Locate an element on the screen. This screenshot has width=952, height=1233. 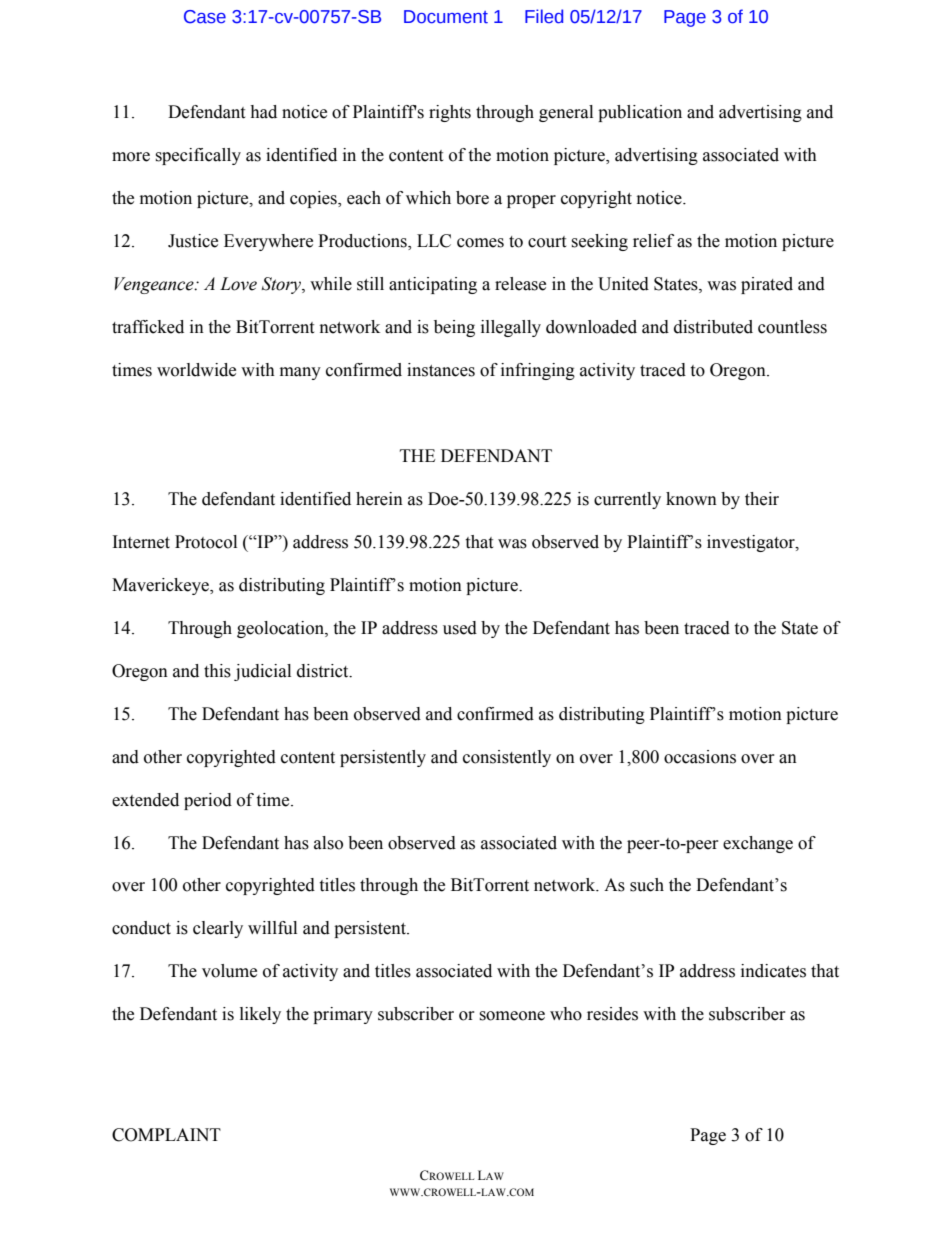
publication is located at coordinates (640, 113).
